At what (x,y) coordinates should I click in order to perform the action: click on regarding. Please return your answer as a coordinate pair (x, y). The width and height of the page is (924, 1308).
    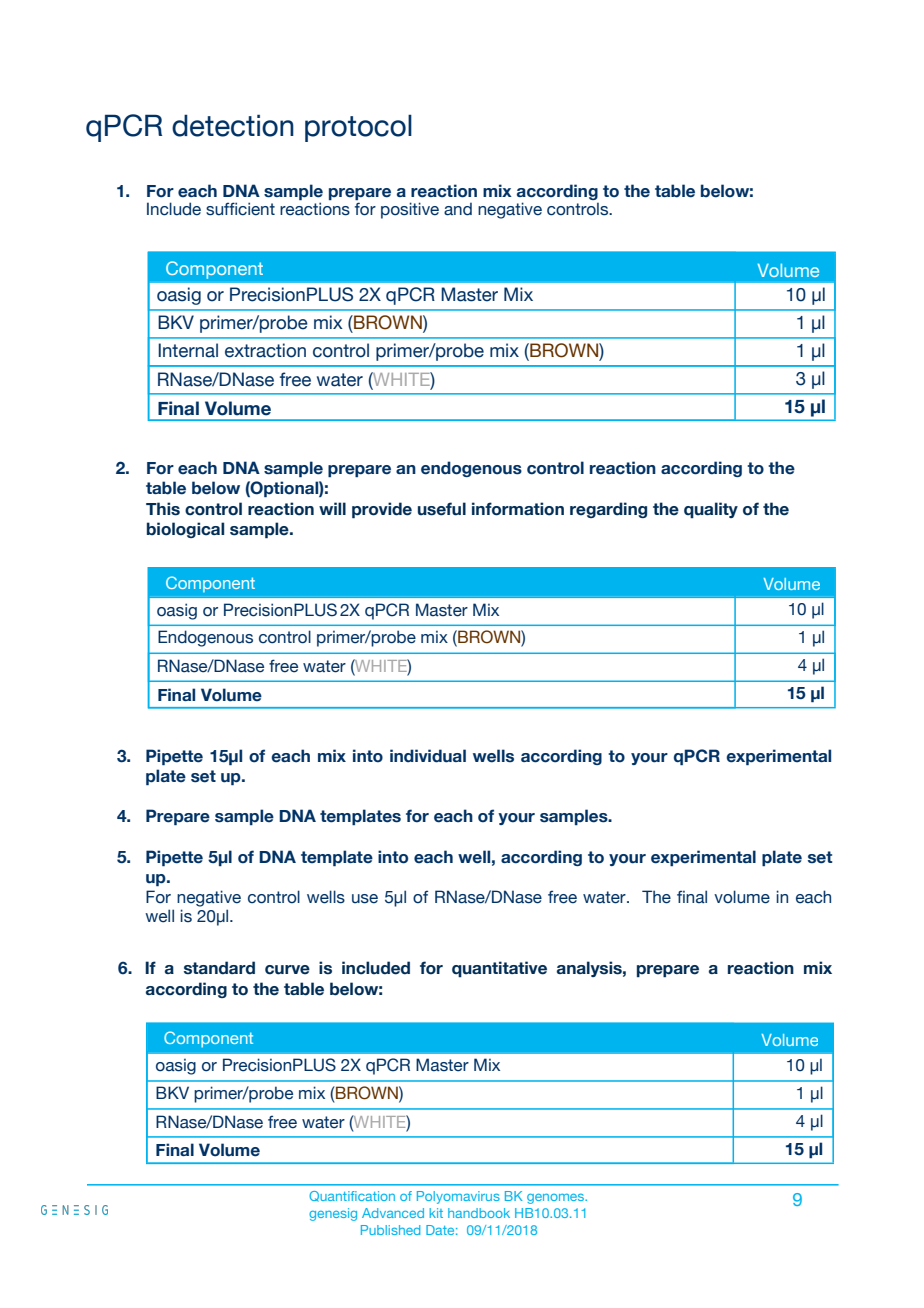
    Looking at the image, I should click on (608, 510).
